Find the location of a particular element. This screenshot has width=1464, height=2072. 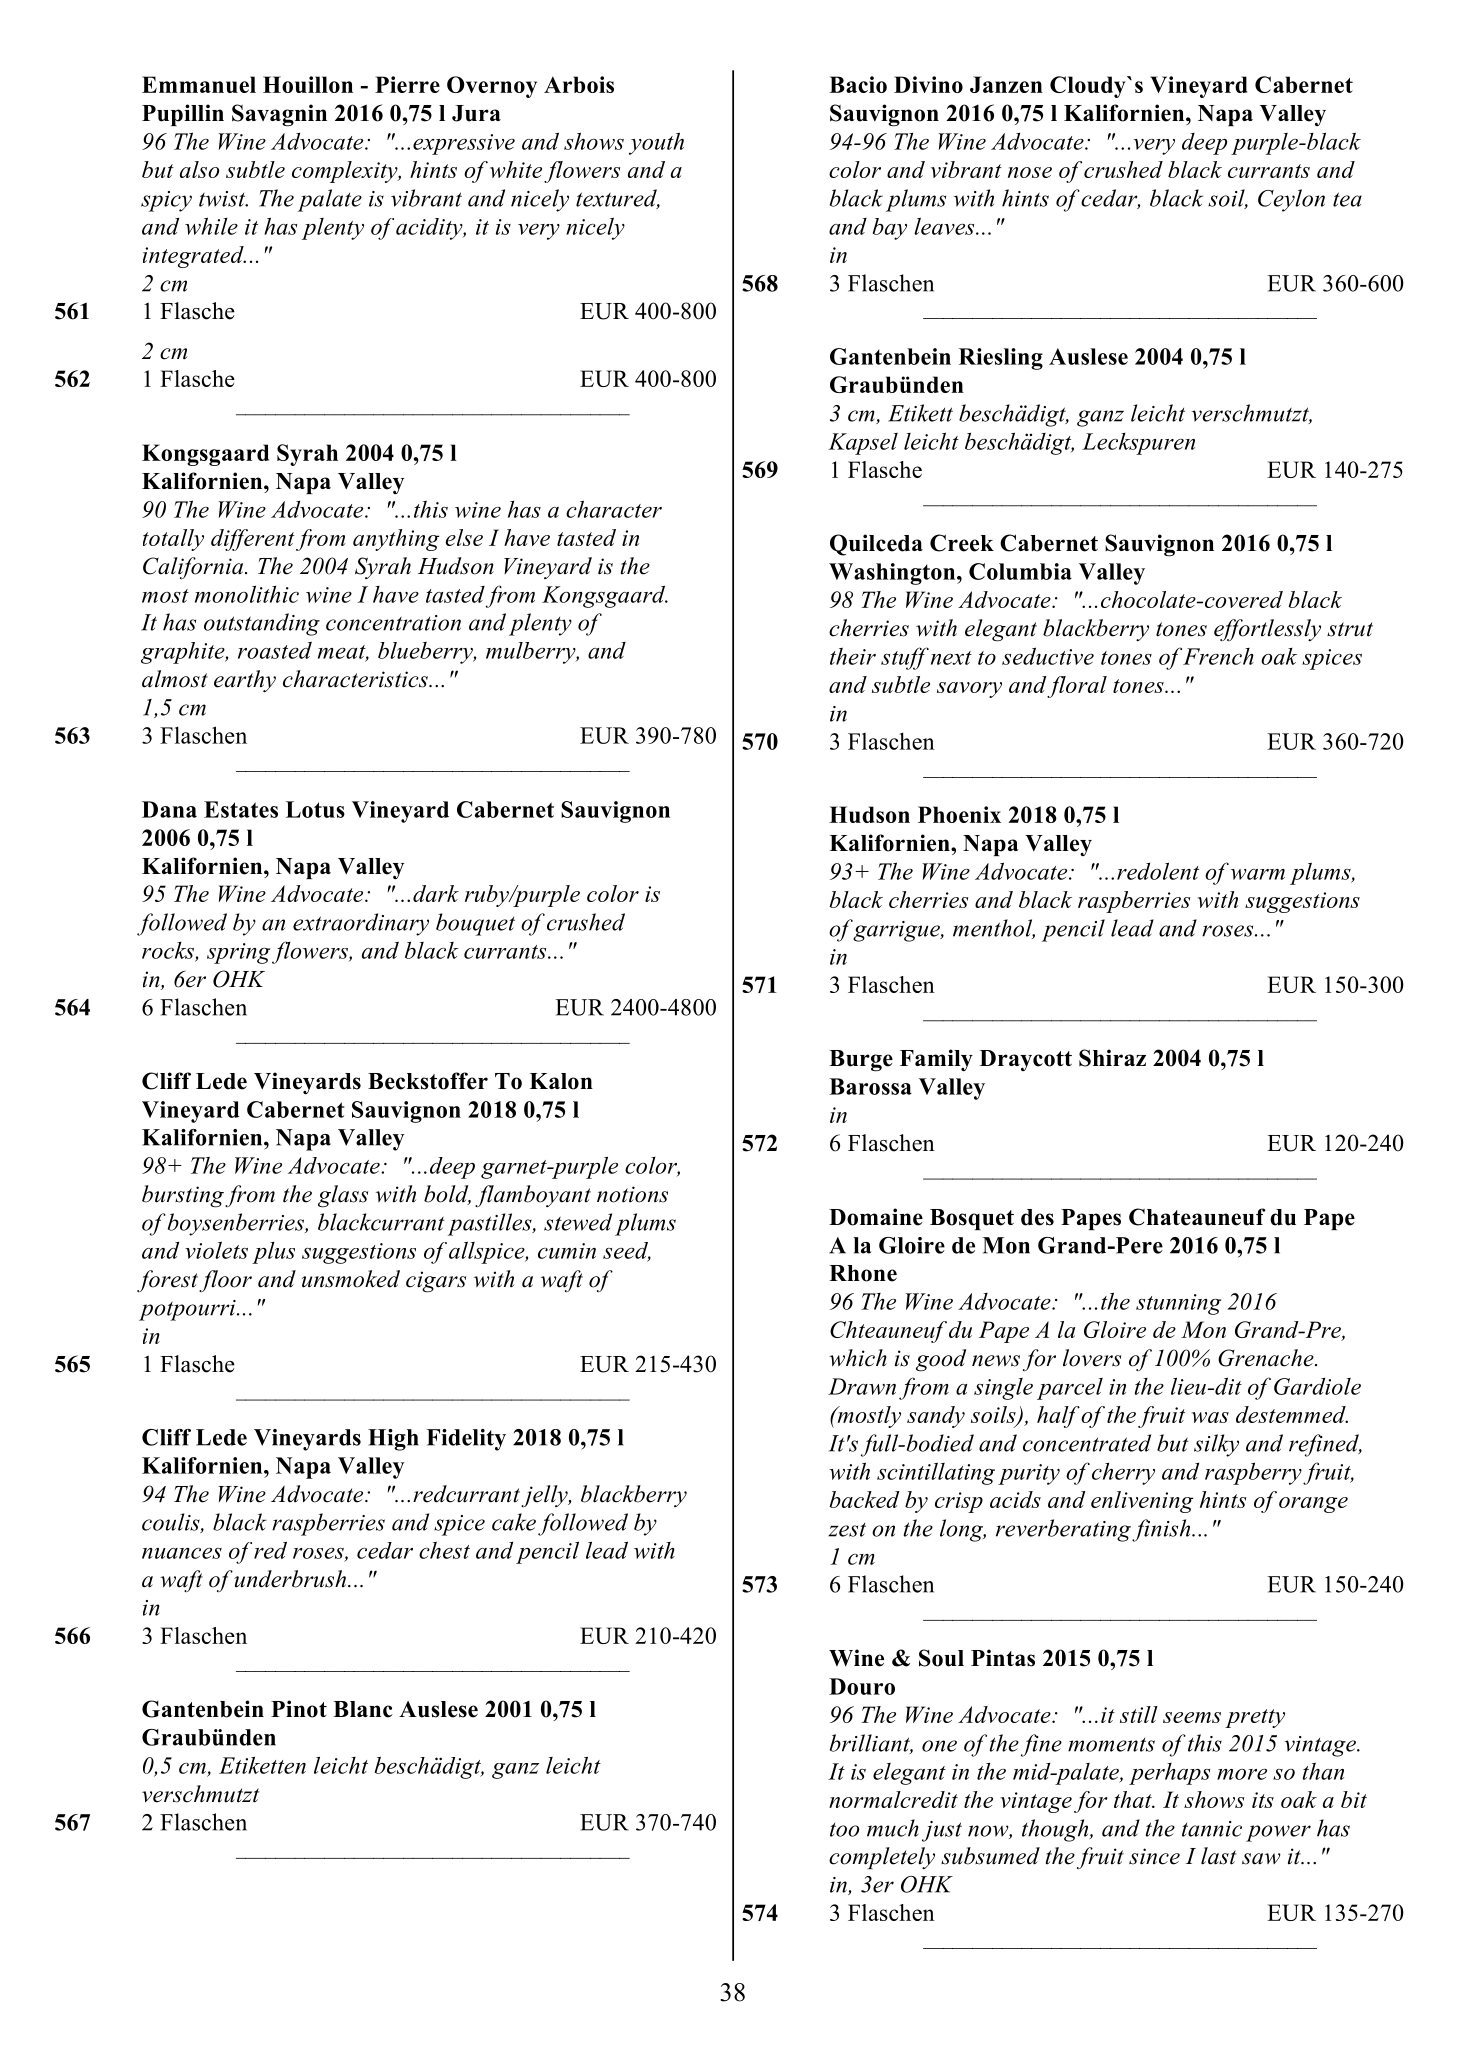

silky is located at coordinates (1216, 1445).
